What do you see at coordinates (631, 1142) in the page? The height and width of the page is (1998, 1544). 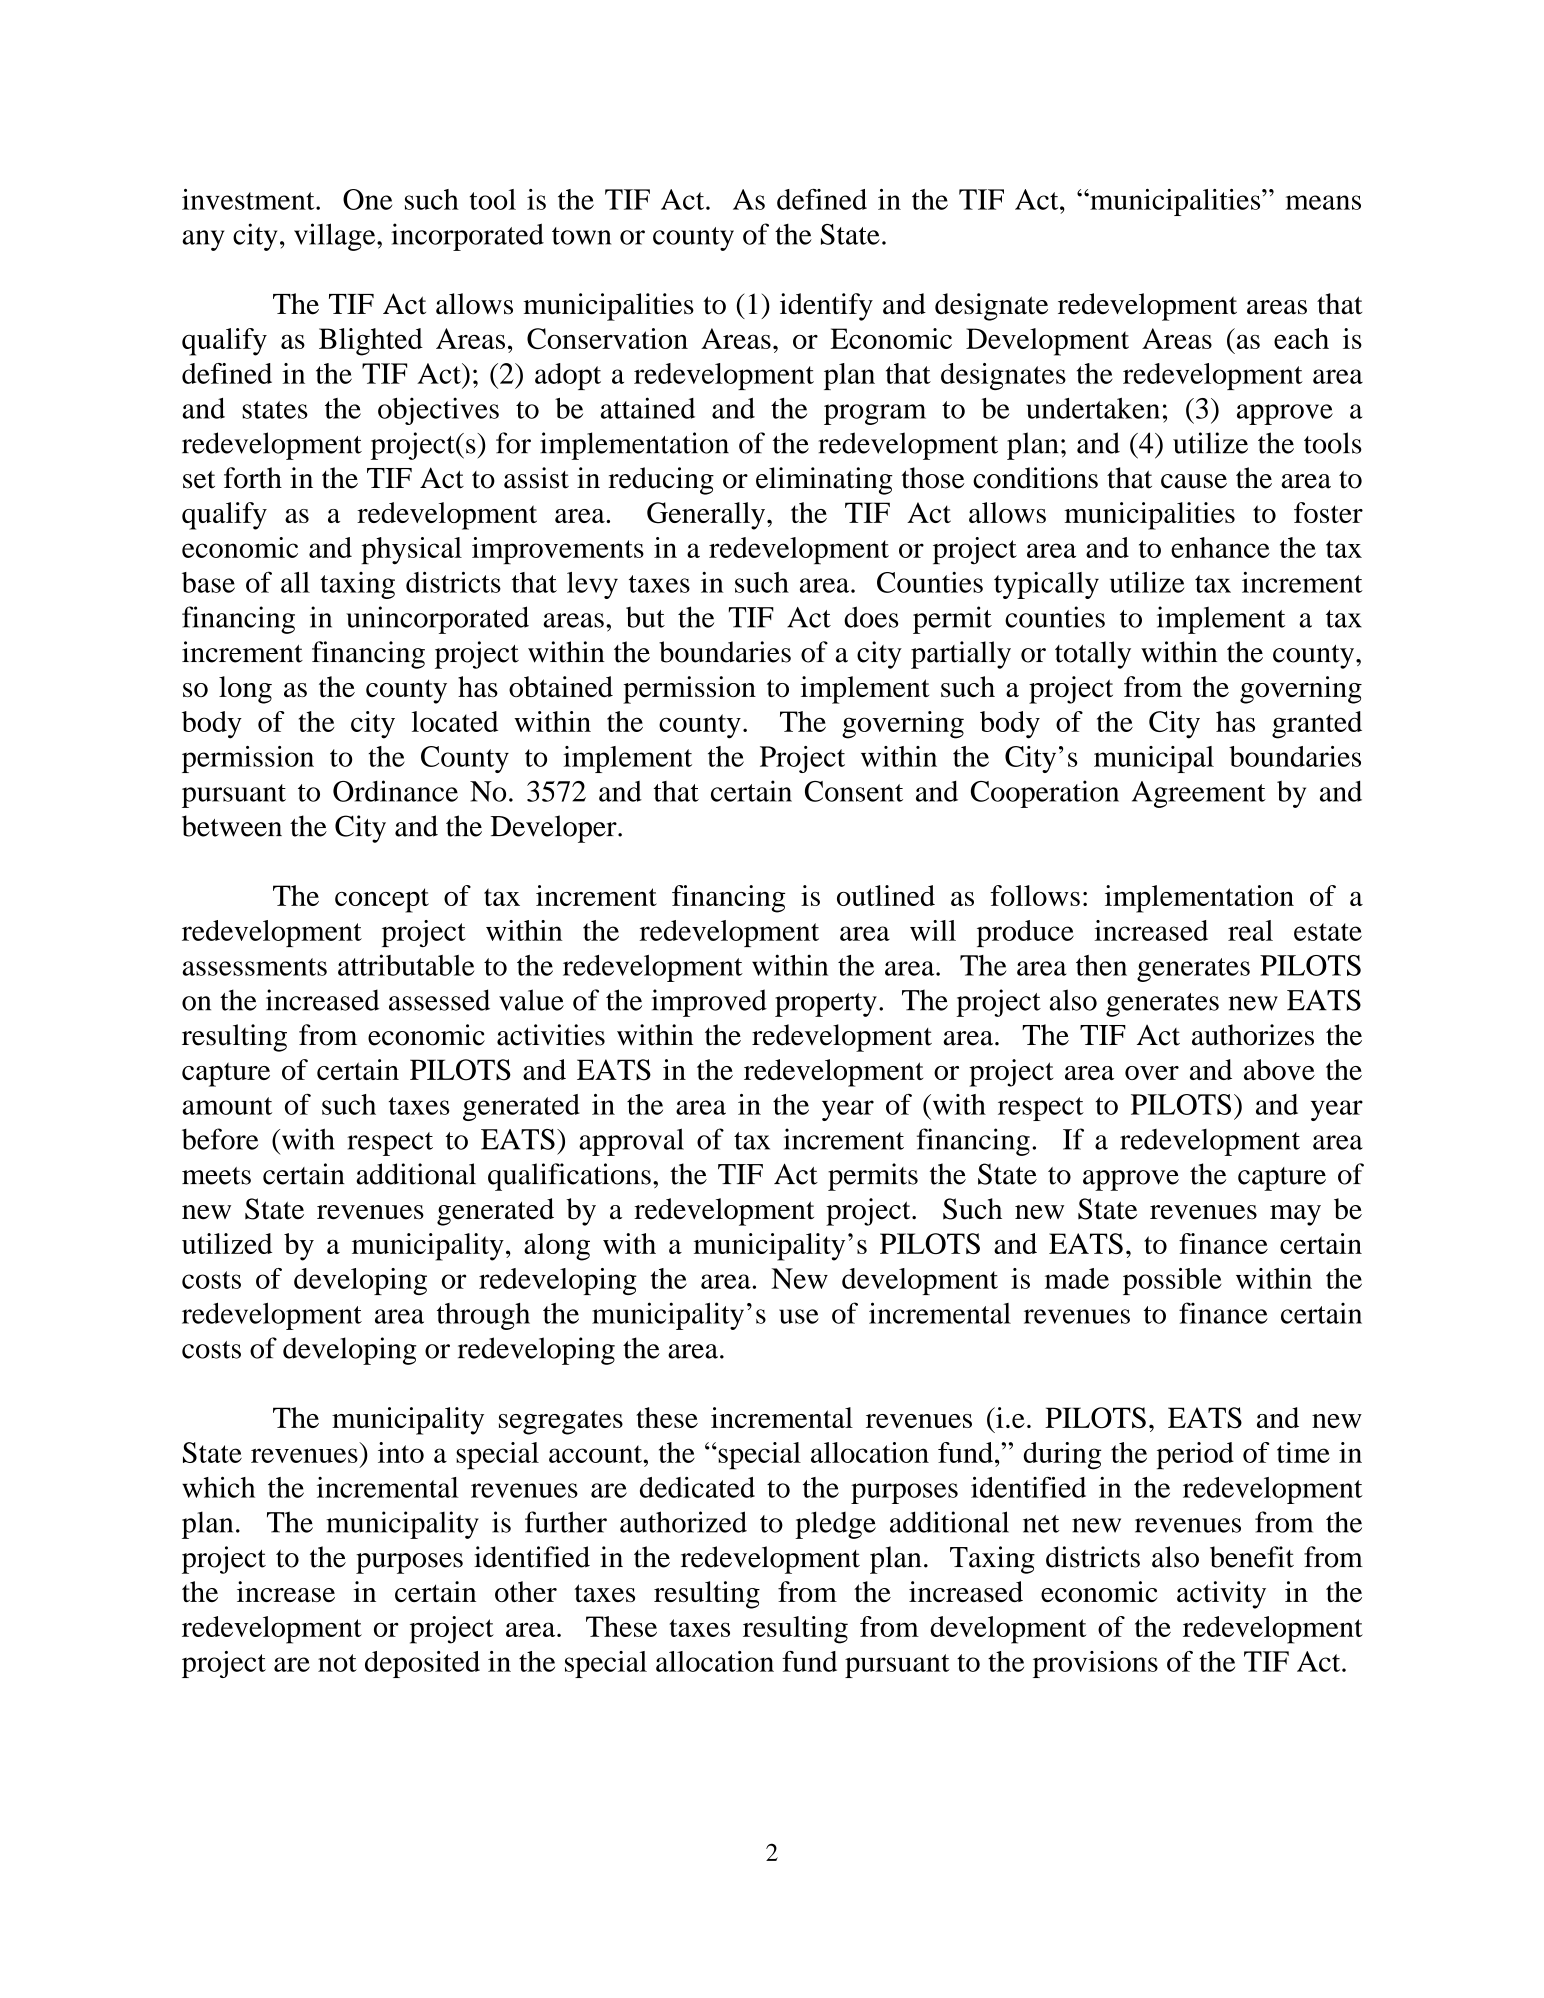 I see `approval` at bounding box center [631, 1142].
